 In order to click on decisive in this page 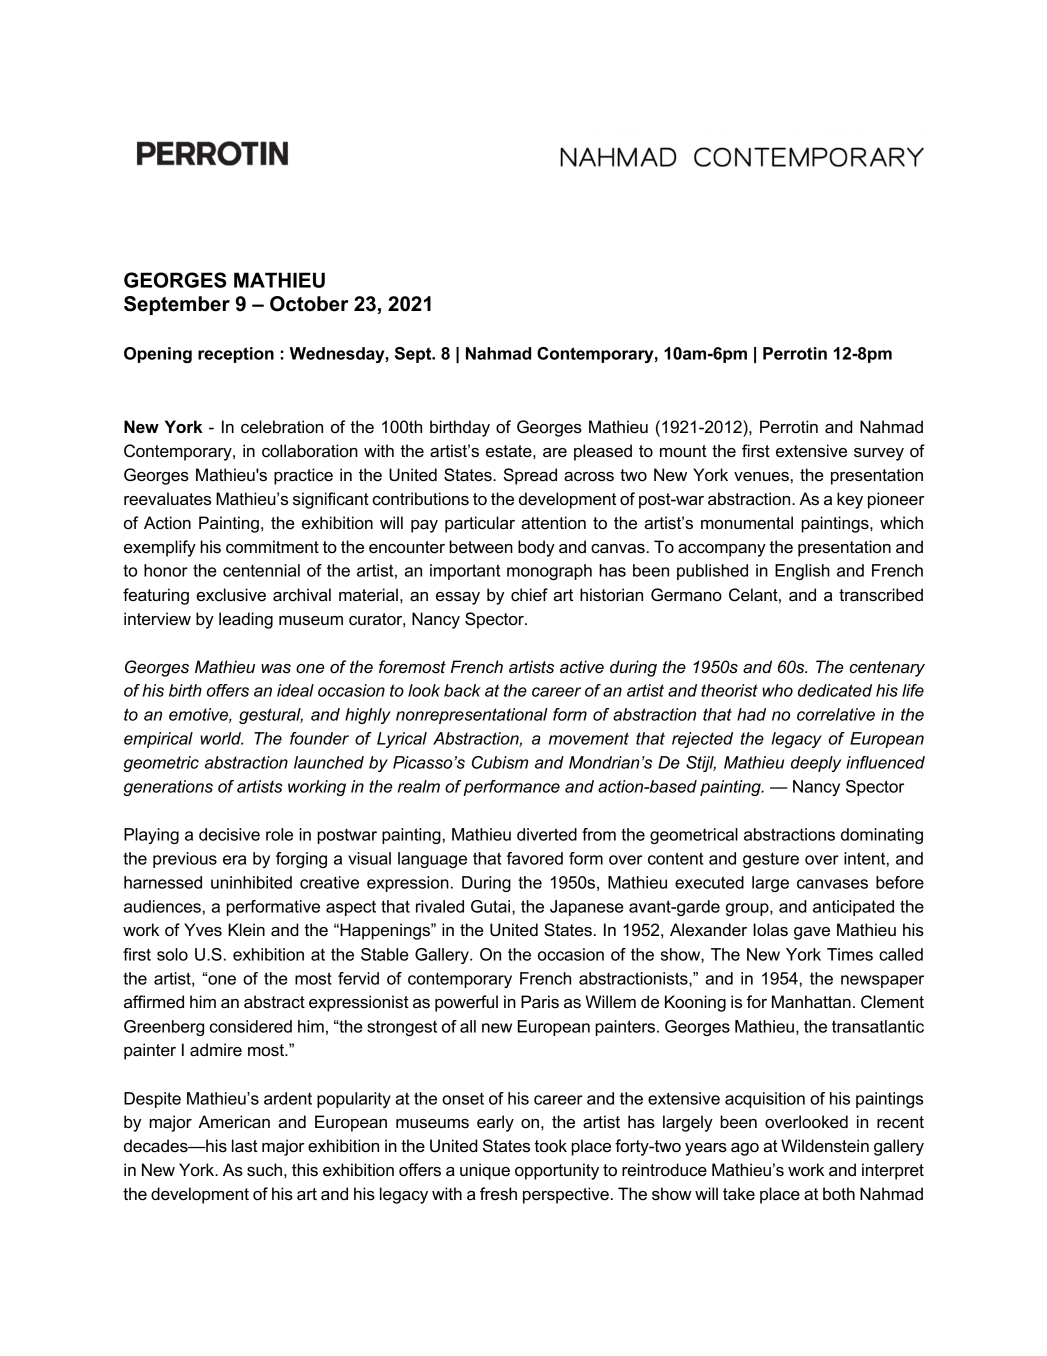, I will do `click(229, 834)`.
